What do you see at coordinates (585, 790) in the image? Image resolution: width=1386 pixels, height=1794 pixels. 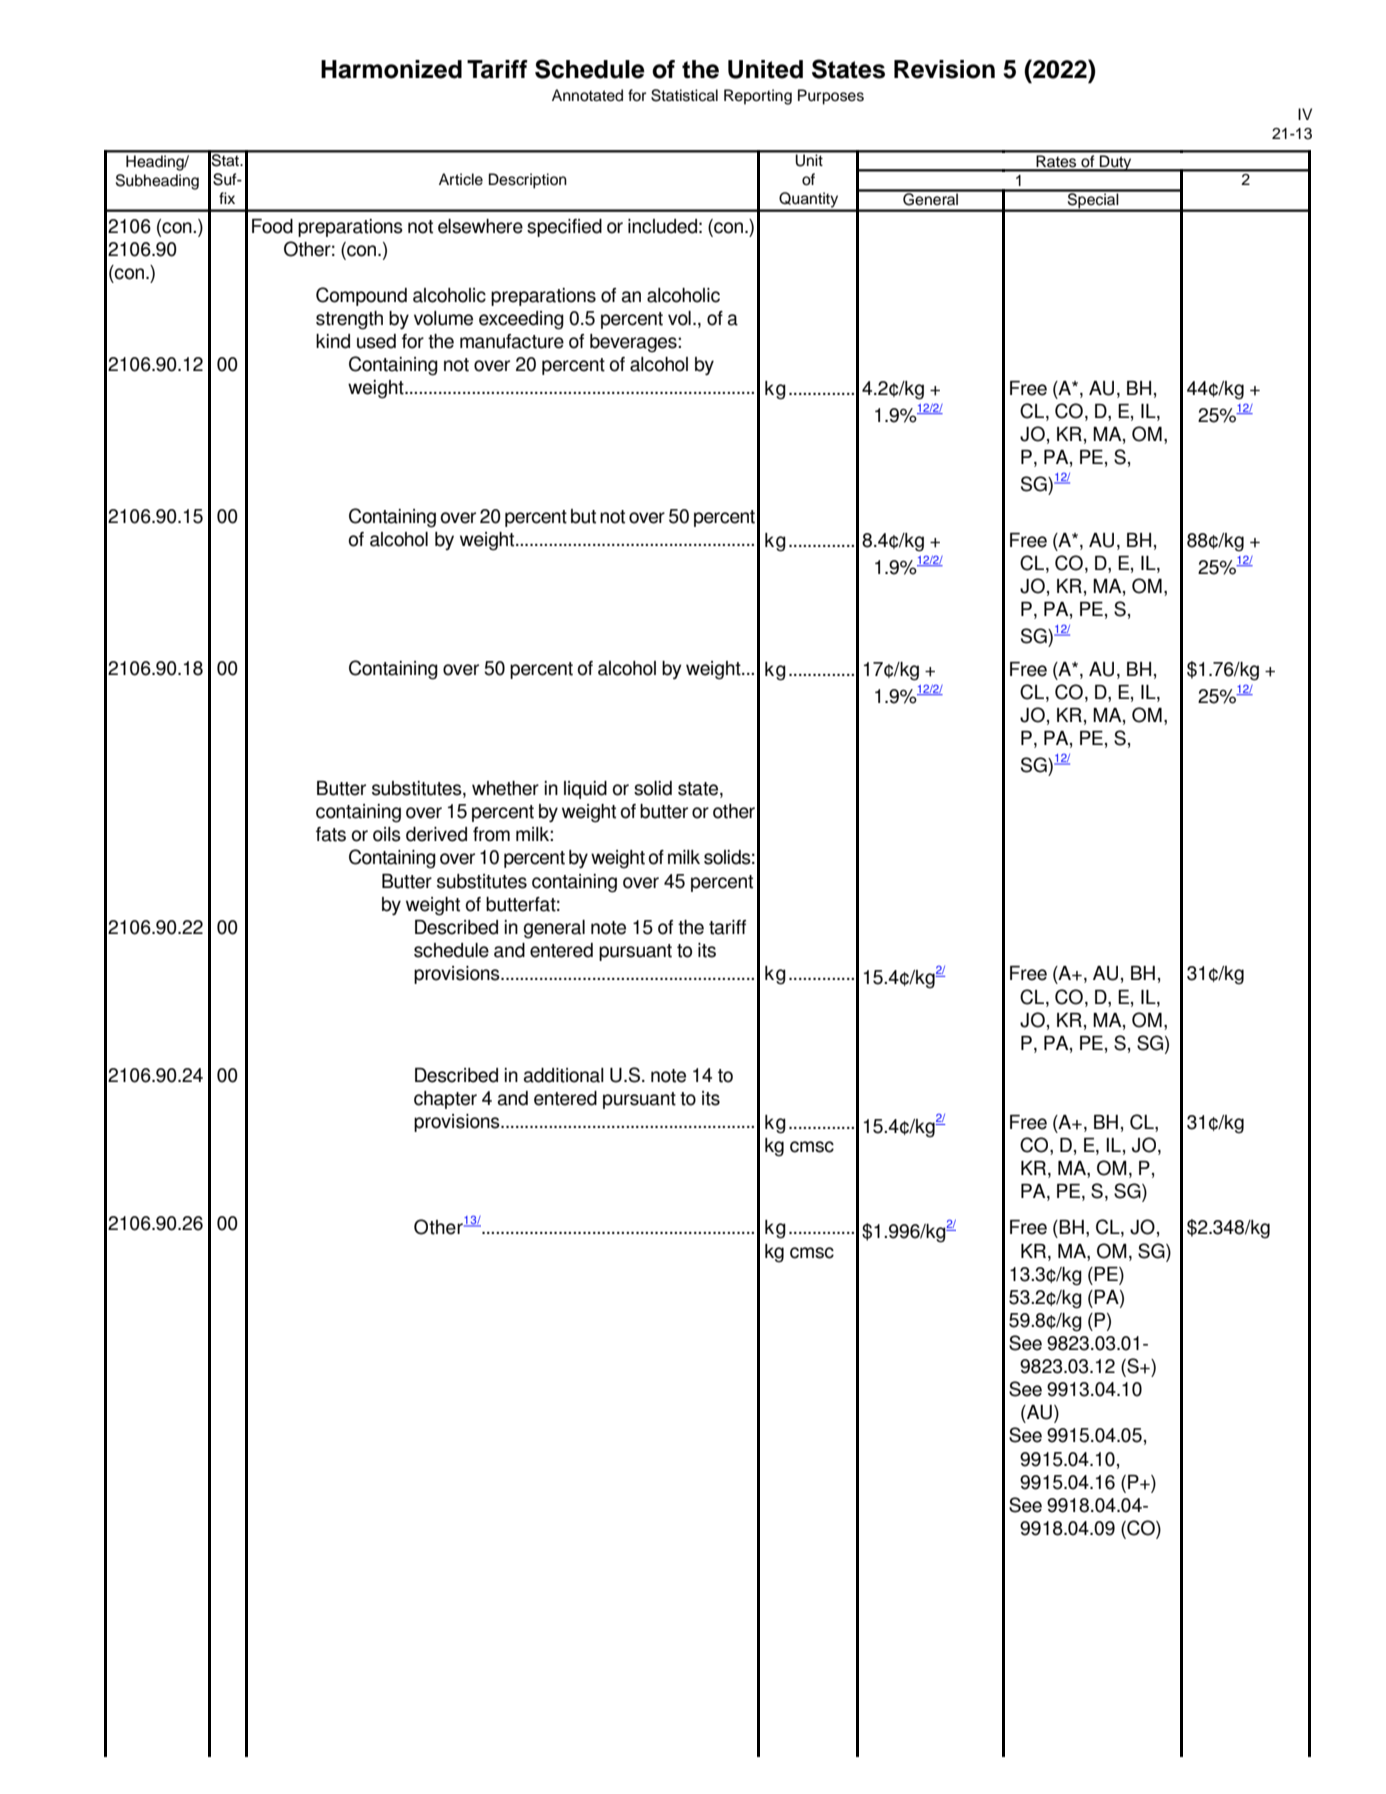 I see `liquid` at bounding box center [585, 790].
